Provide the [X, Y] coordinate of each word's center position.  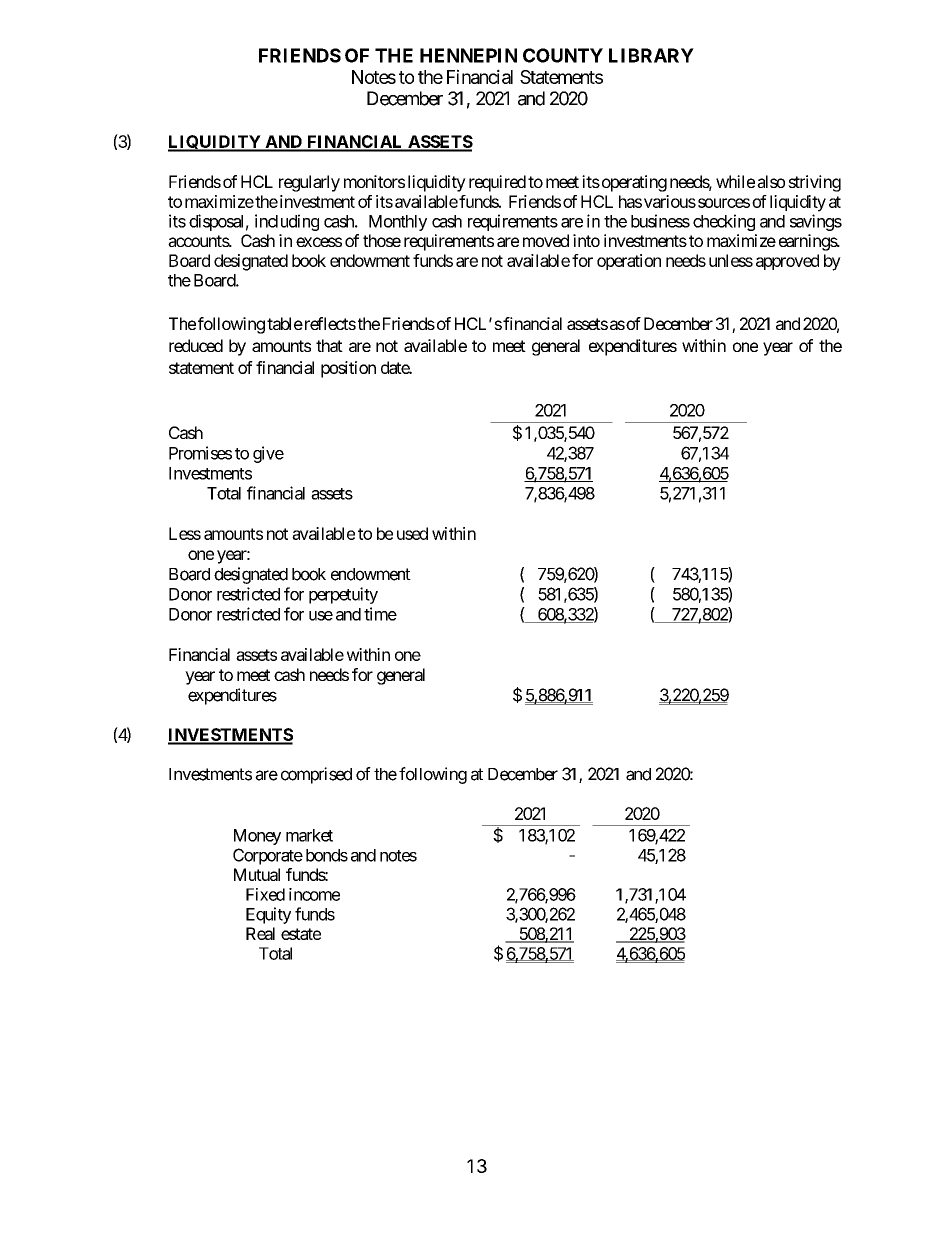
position [348, 369]
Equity [268, 915]
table [285, 323]
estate [301, 934]
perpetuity [343, 595]
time [380, 614]
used [412, 533]
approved [787, 262]
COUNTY [563, 55]
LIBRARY [651, 55]
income [314, 894]
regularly [309, 183]
